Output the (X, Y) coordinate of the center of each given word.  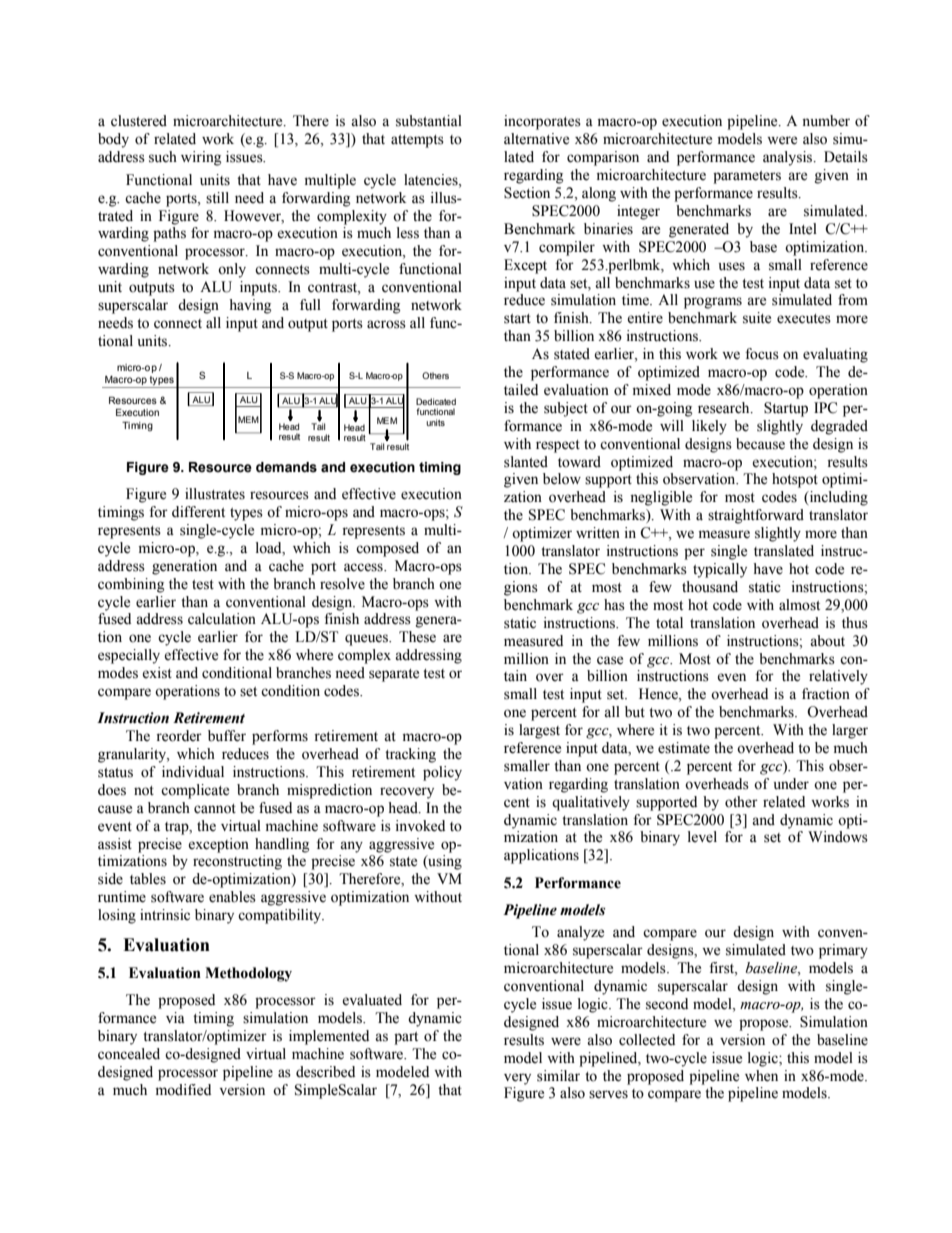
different (198, 512)
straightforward (756, 516)
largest (539, 731)
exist (157, 673)
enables (232, 897)
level (702, 837)
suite (757, 318)
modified (183, 1090)
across (386, 324)
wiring (201, 158)
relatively (838, 677)
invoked (420, 826)
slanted (526, 462)
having (250, 306)
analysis (789, 158)
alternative (536, 139)
